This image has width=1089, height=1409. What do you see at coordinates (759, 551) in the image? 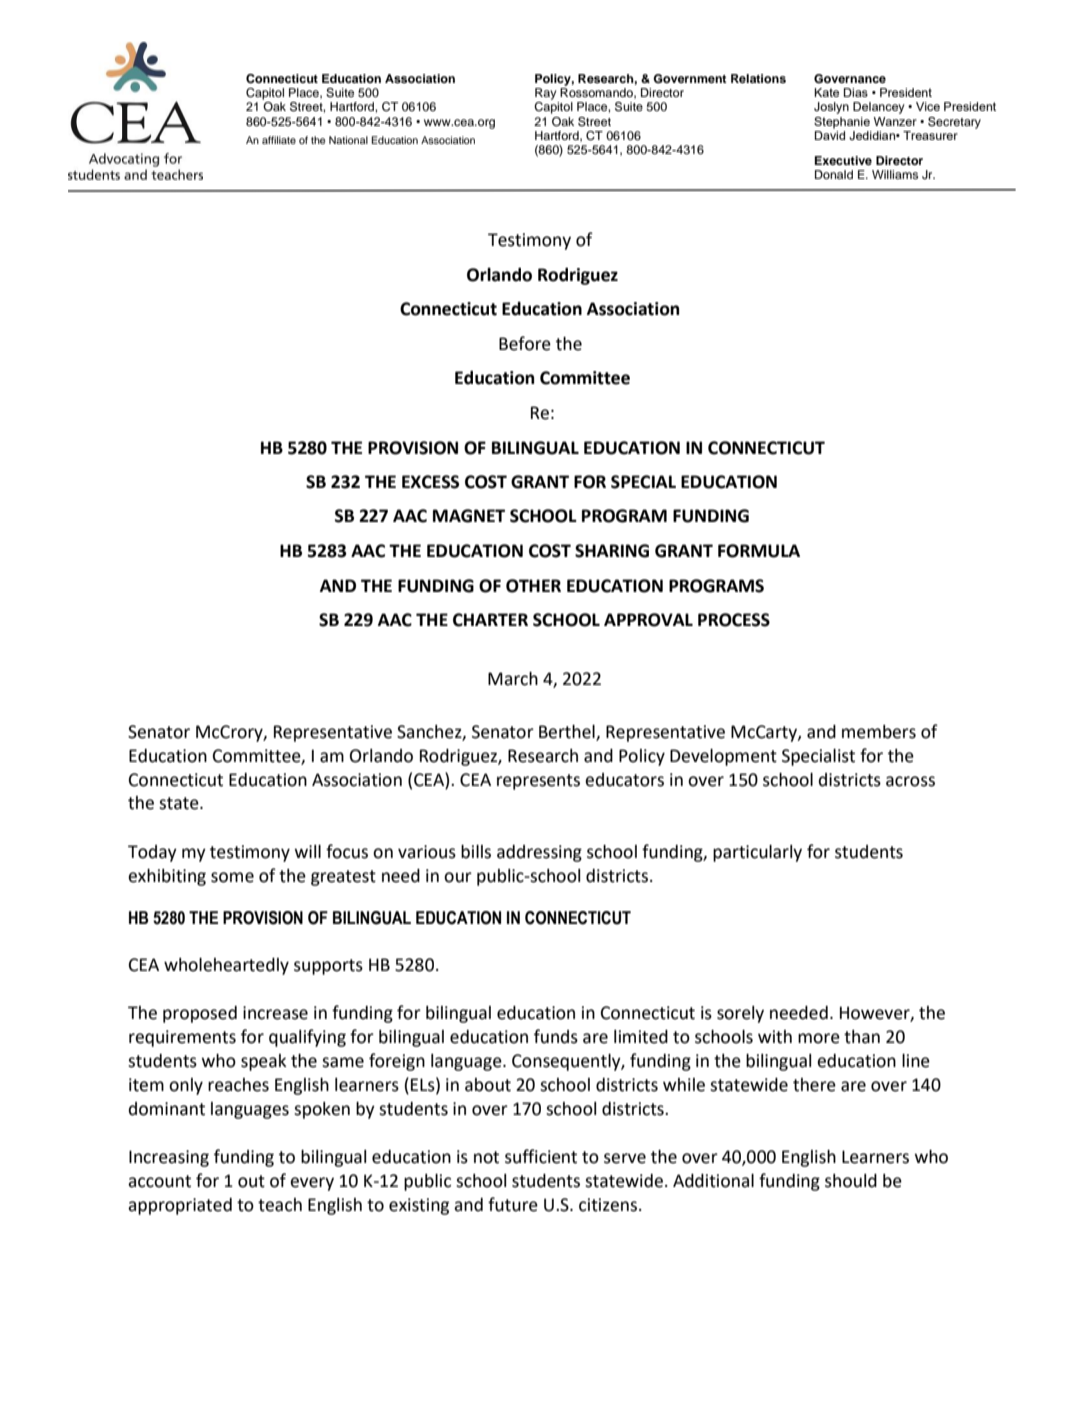
I see `FORMULA` at bounding box center [759, 551].
